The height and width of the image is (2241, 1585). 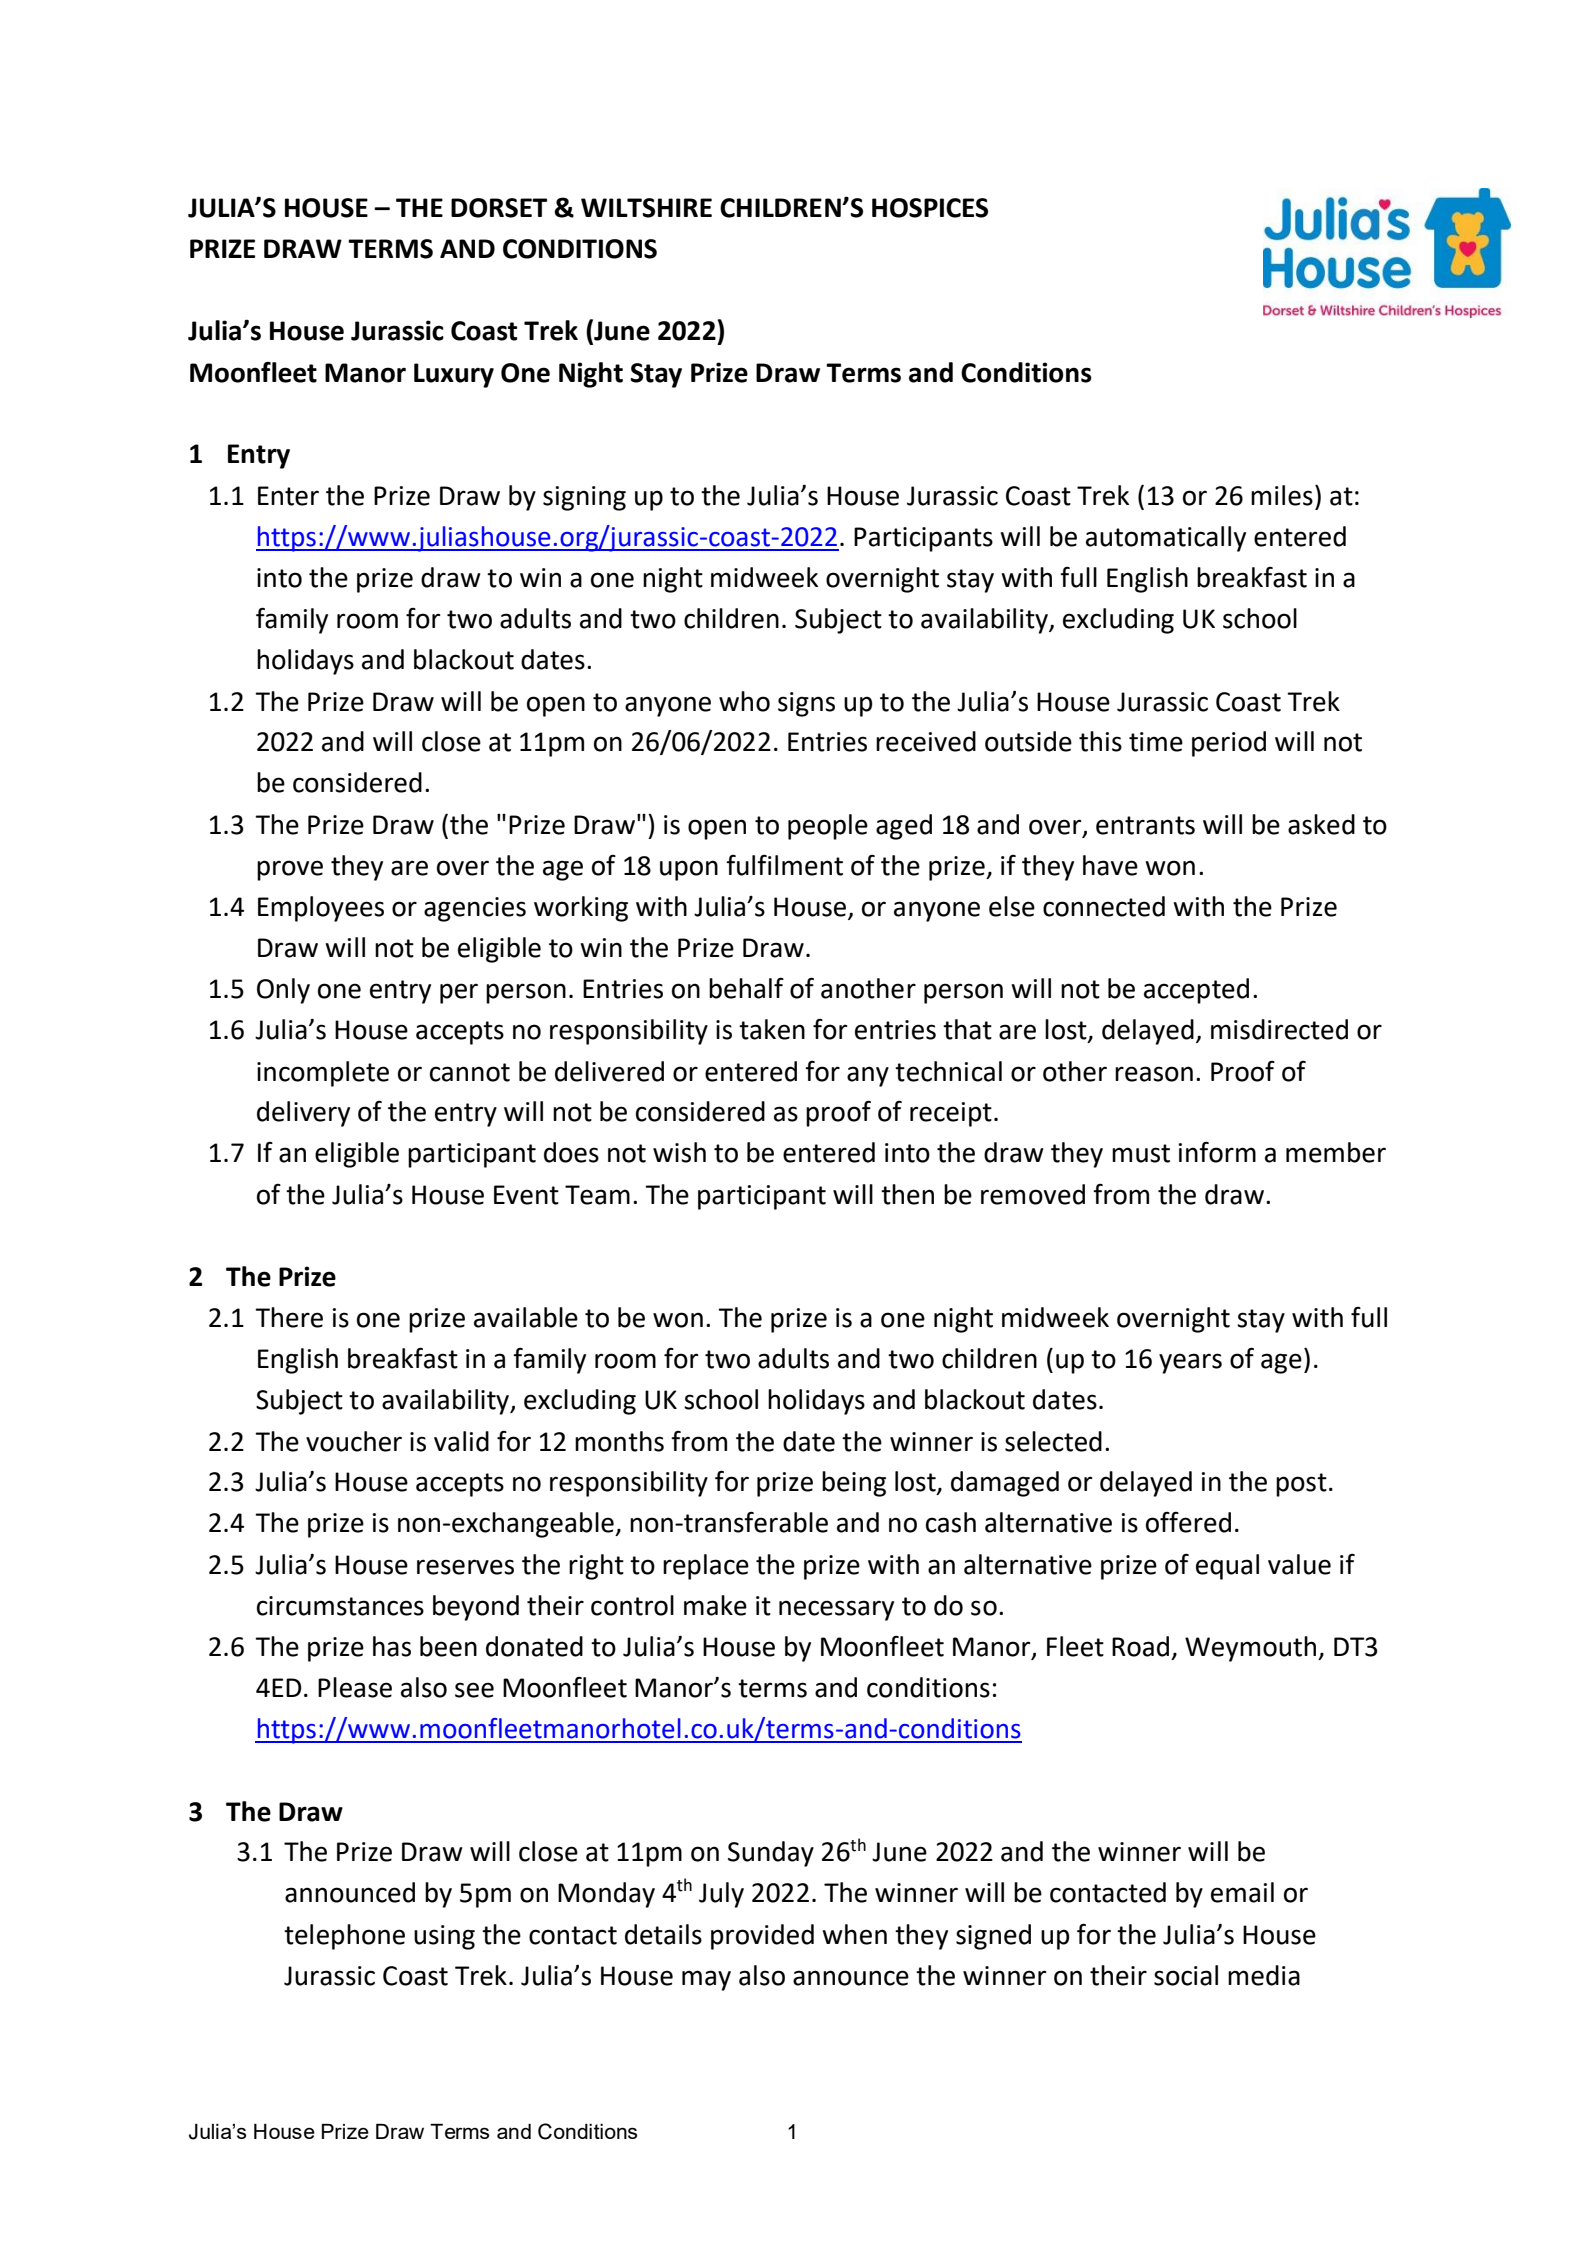 I want to click on miles, so click(x=1282, y=495).
